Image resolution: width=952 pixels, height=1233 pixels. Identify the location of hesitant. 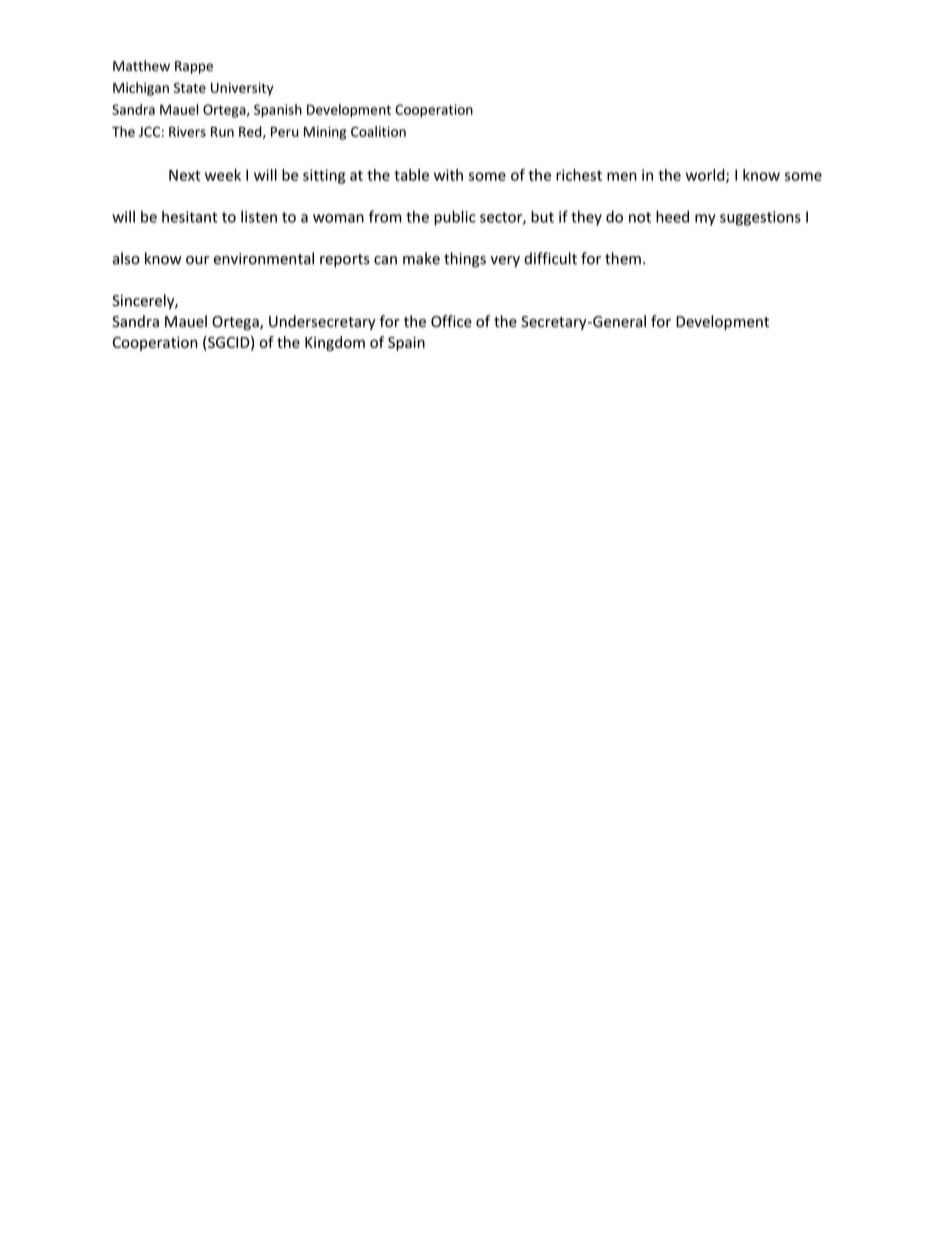
(190, 216).
